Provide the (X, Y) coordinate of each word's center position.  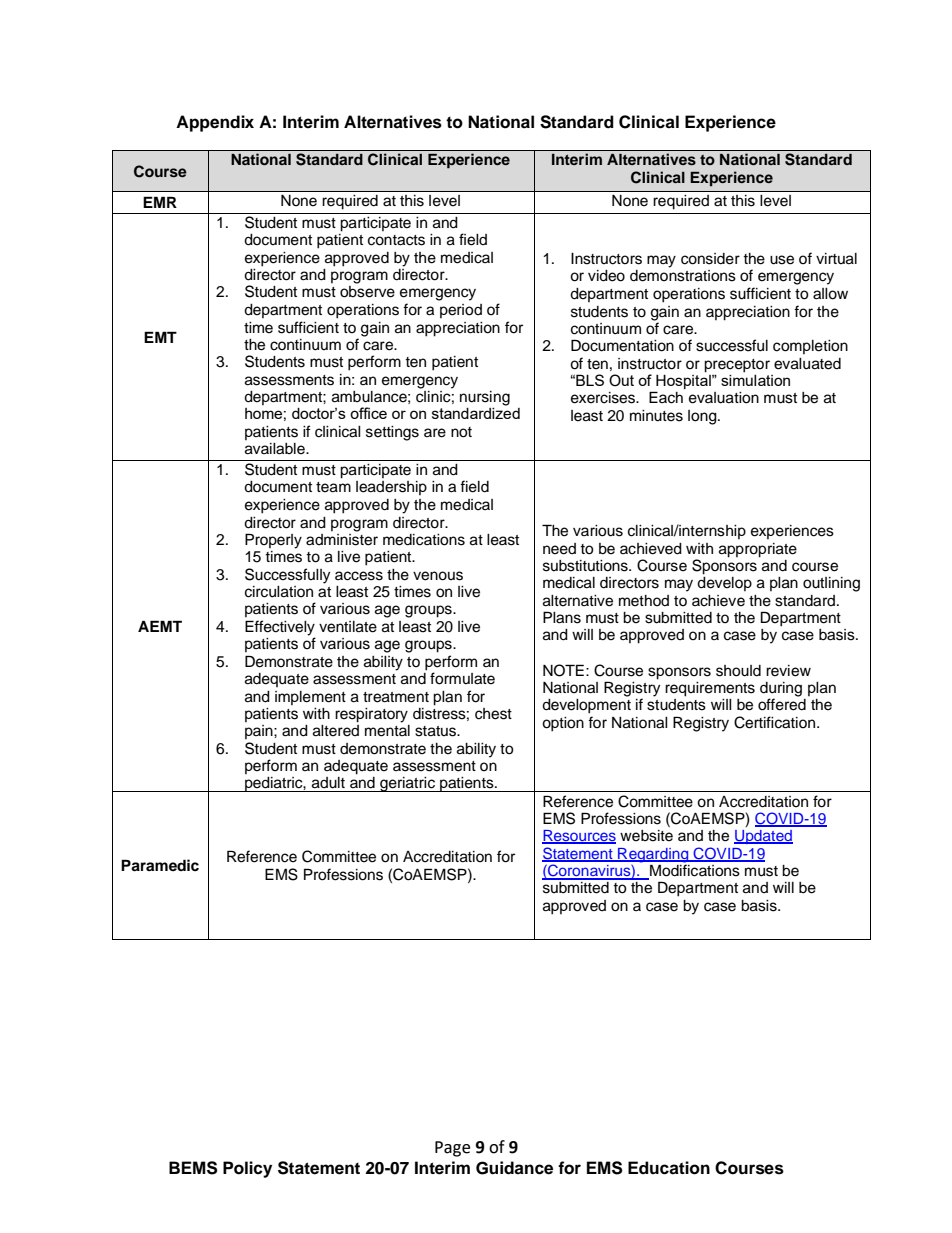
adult (328, 783)
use (782, 260)
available (276, 449)
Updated (763, 837)
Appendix (215, 123)
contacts (396, 240)
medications (424, 540)
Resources (579, 837)
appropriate (758, 550)
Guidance (514, 1168)
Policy (247, 1169)
